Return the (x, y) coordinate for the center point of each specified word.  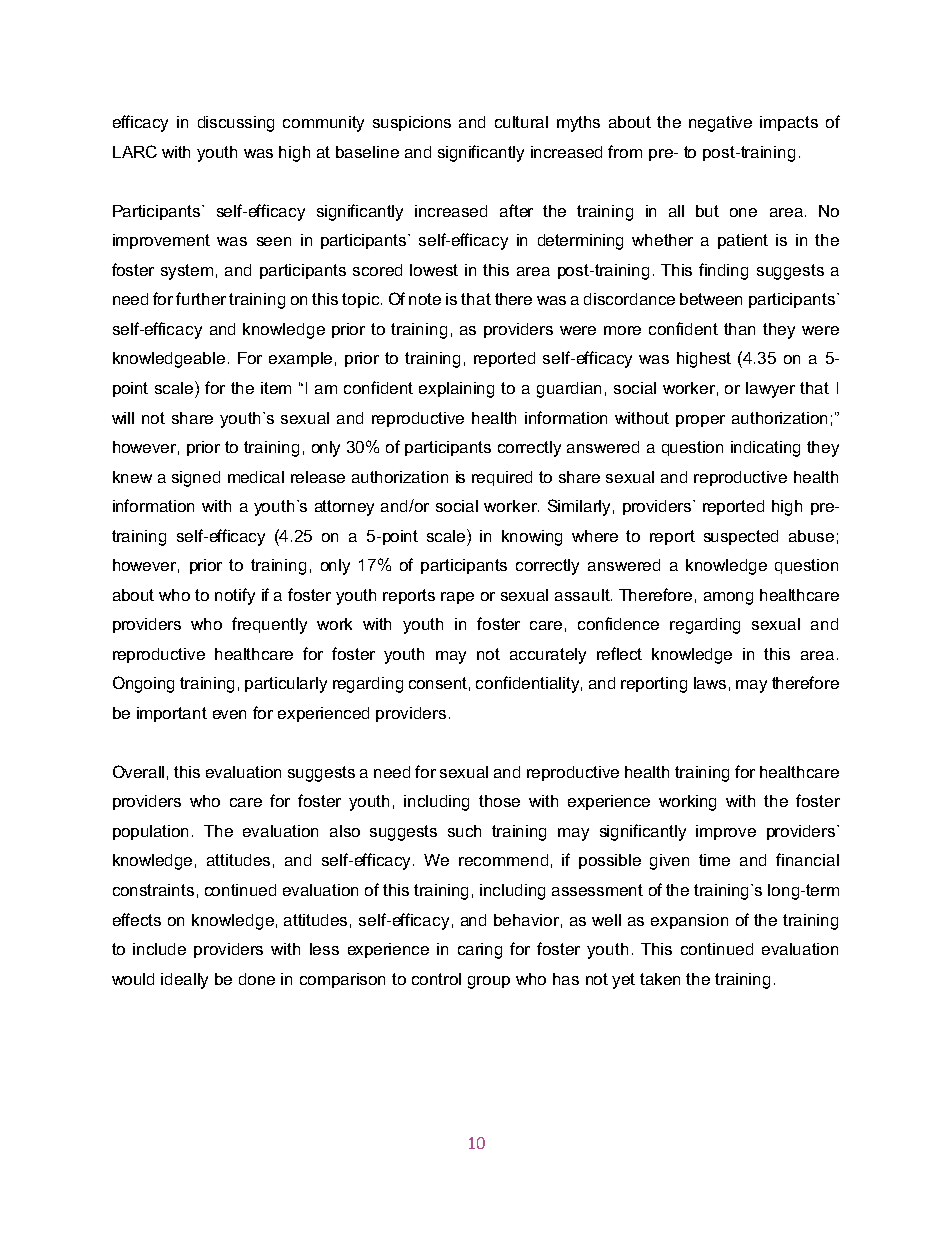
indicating (765, 449)
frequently (269, 625)
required (502, 478)
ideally (184, 981)
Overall (138, 771)
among (728, 598)
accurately (548, 656)
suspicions (412, 123)
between (711, 299)
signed (196, 479)
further (201, 298)
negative (720, 124)
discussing (236, 124)
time (714, 860)
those (499, 801)
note (425, 299)
